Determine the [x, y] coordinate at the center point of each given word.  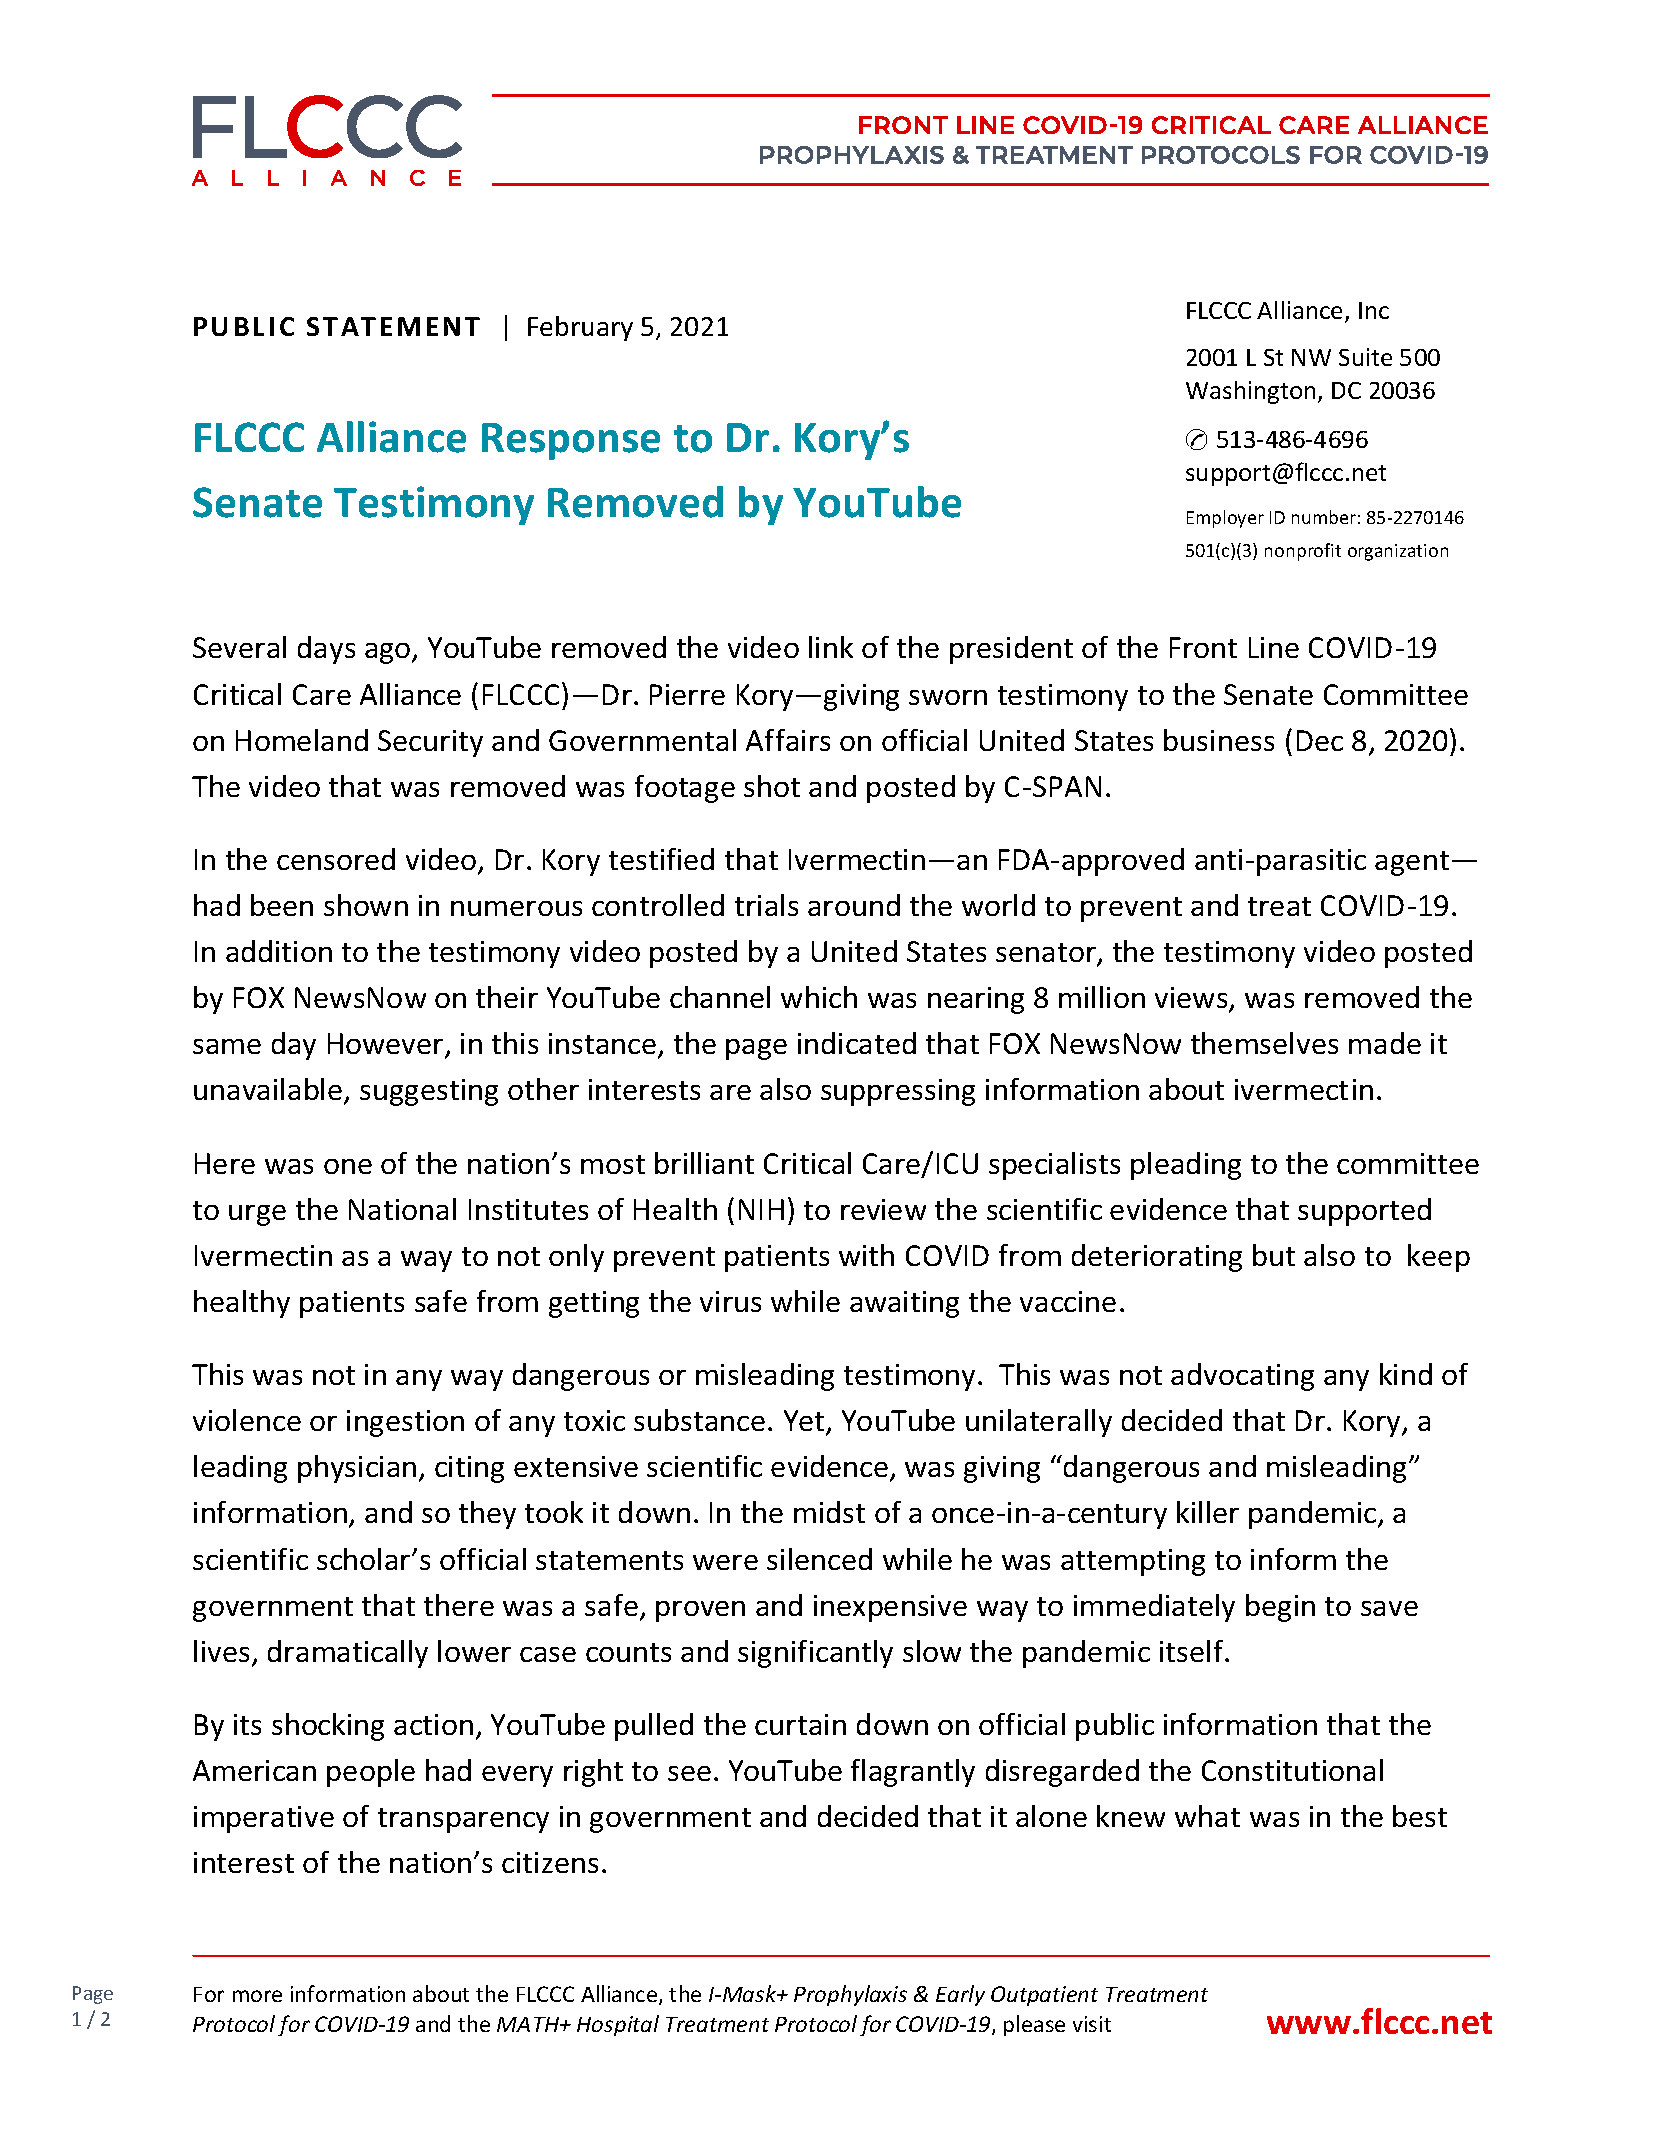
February [580, 328]
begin [1280, 1608]
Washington [1250, 392]
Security [430, 743]
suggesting [429, 1092]
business [1219, 740]
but [1274, 1255]
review [883, 1209]
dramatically [348, 1654]
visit [1092, 2024]
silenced [819, 1559]
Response [571, 441]
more [257, 1996]
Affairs [788, 740]
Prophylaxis [850, 1995]
